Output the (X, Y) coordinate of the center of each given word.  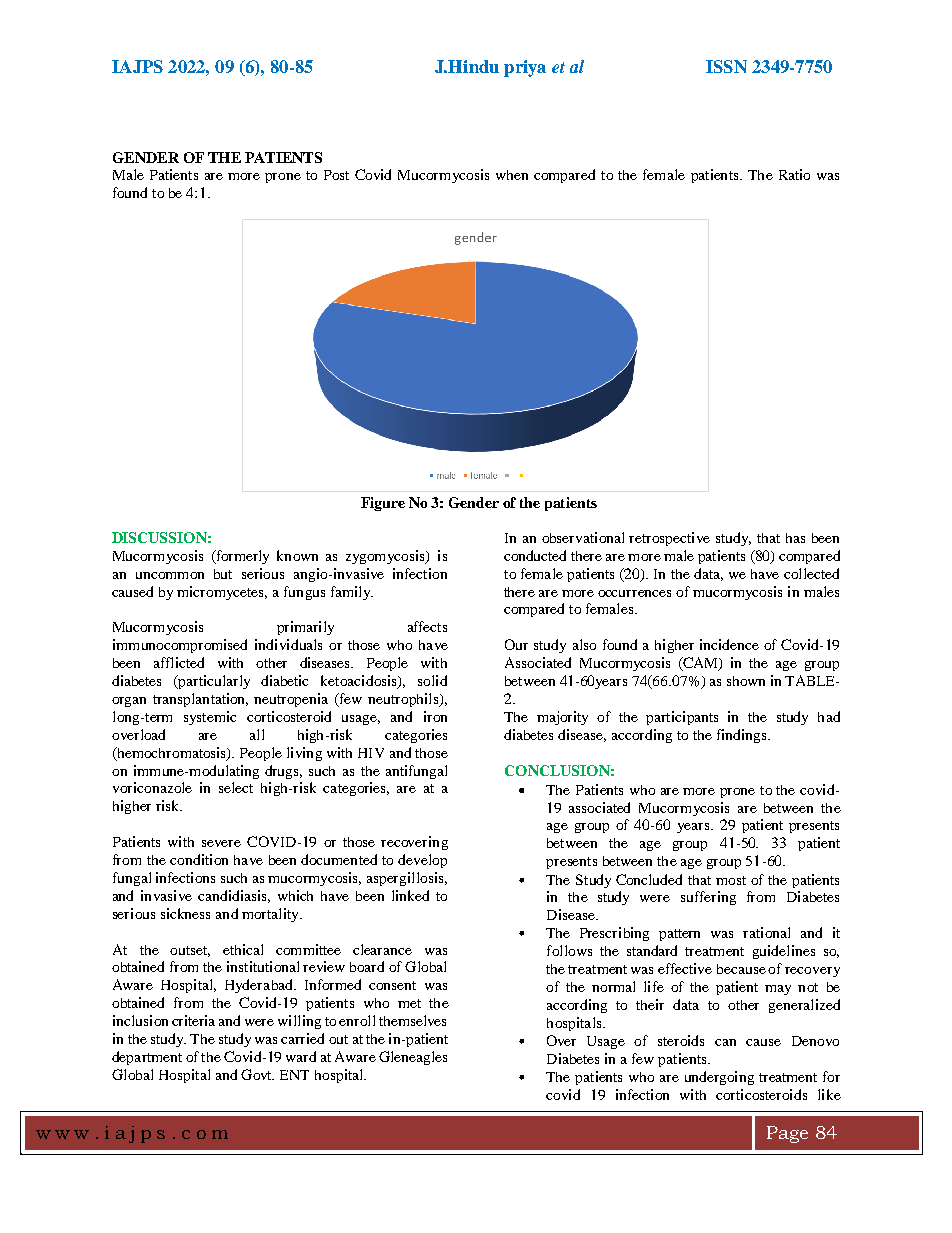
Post (336, 175)
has (795, 538)
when (512, 175)
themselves (412, 1020)
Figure (383, 504)
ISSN (726, 66)
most (731, 880)
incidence (729, 644)
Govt (257, 1074)
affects (427, 626)
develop (422, 861)
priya (525, 68)
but (223, 574)
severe (221, 843)
